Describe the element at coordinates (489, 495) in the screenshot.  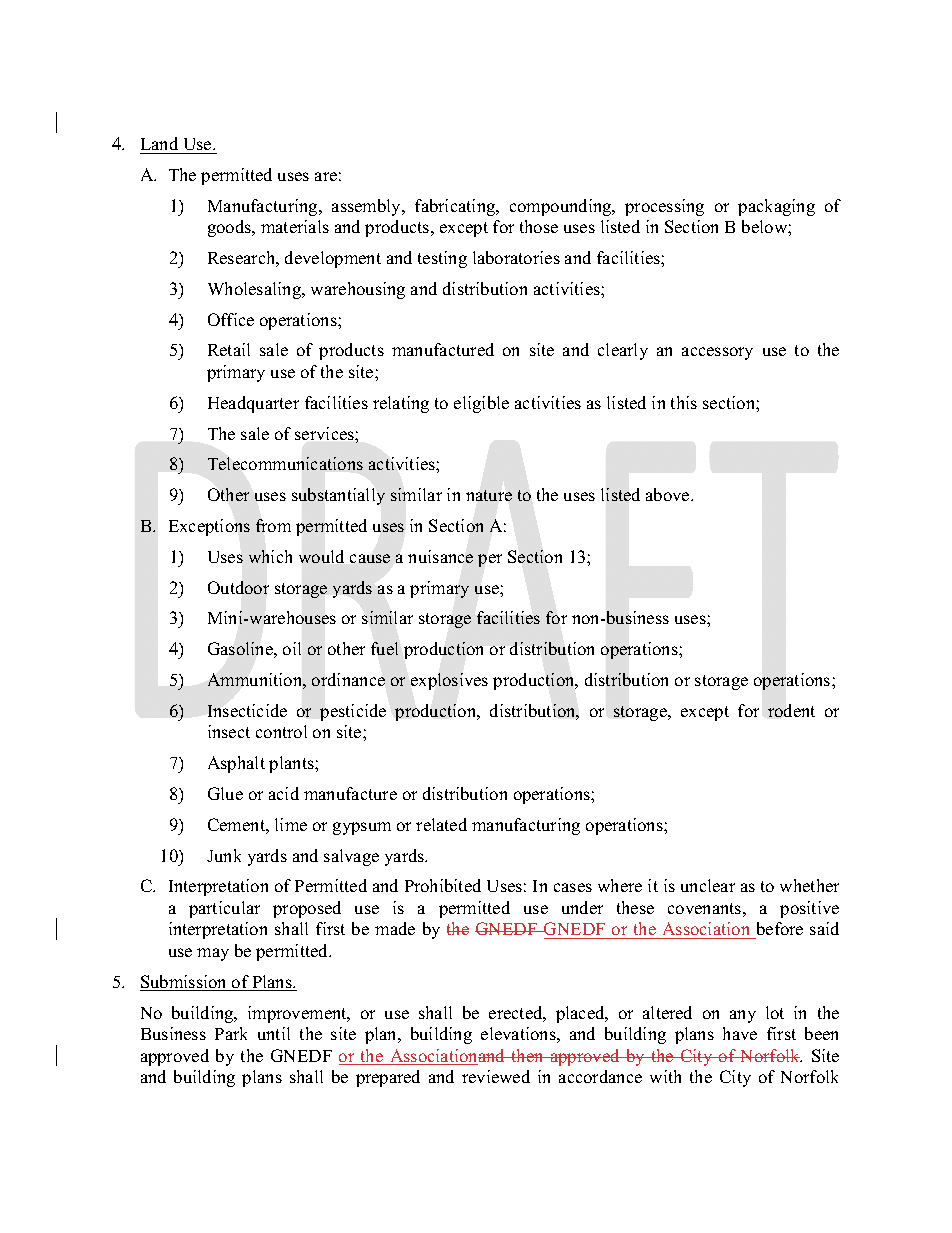
I see `nature` at that location.
